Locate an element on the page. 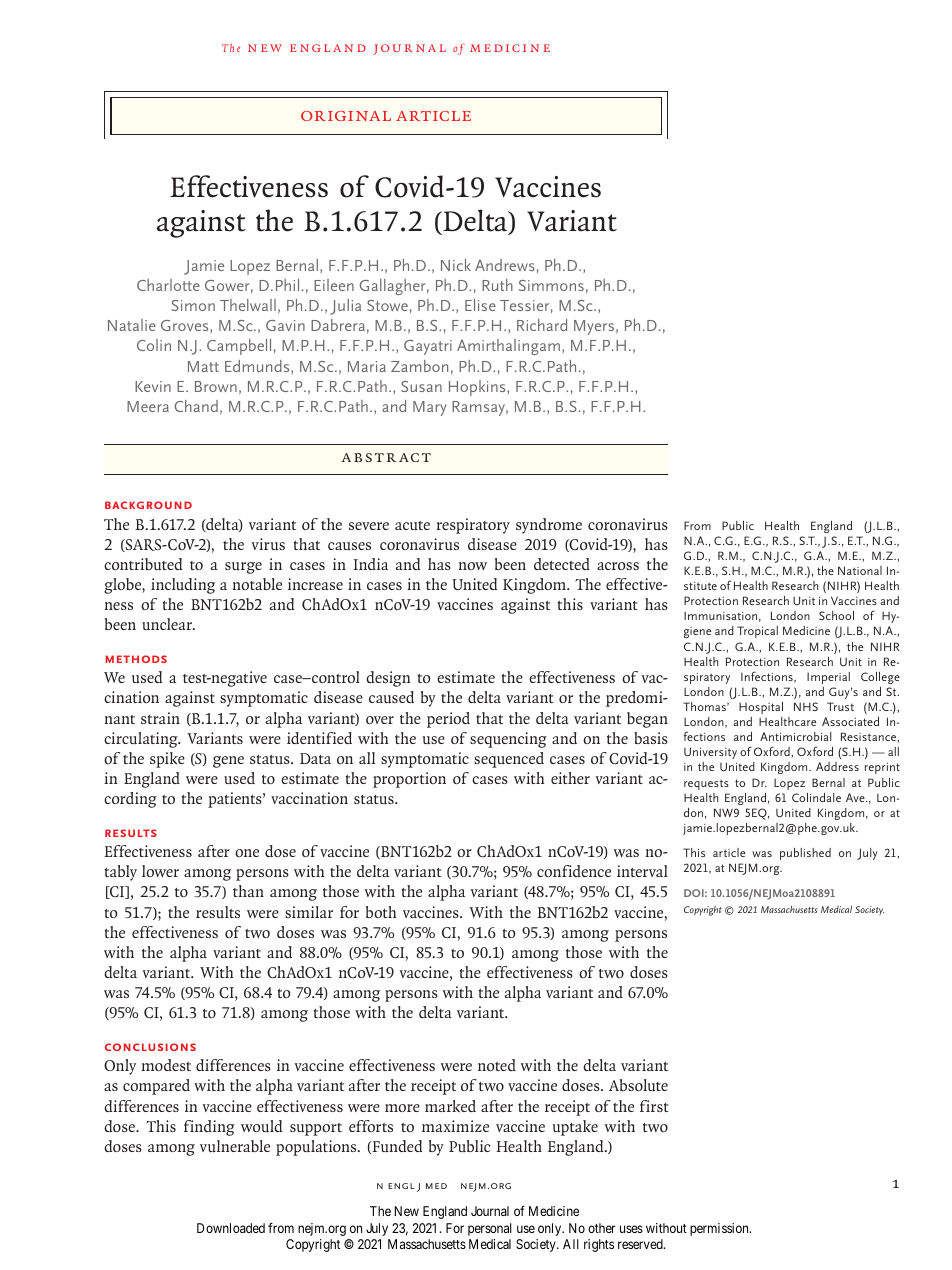  syndrome is located at coordinates (549, 526).
